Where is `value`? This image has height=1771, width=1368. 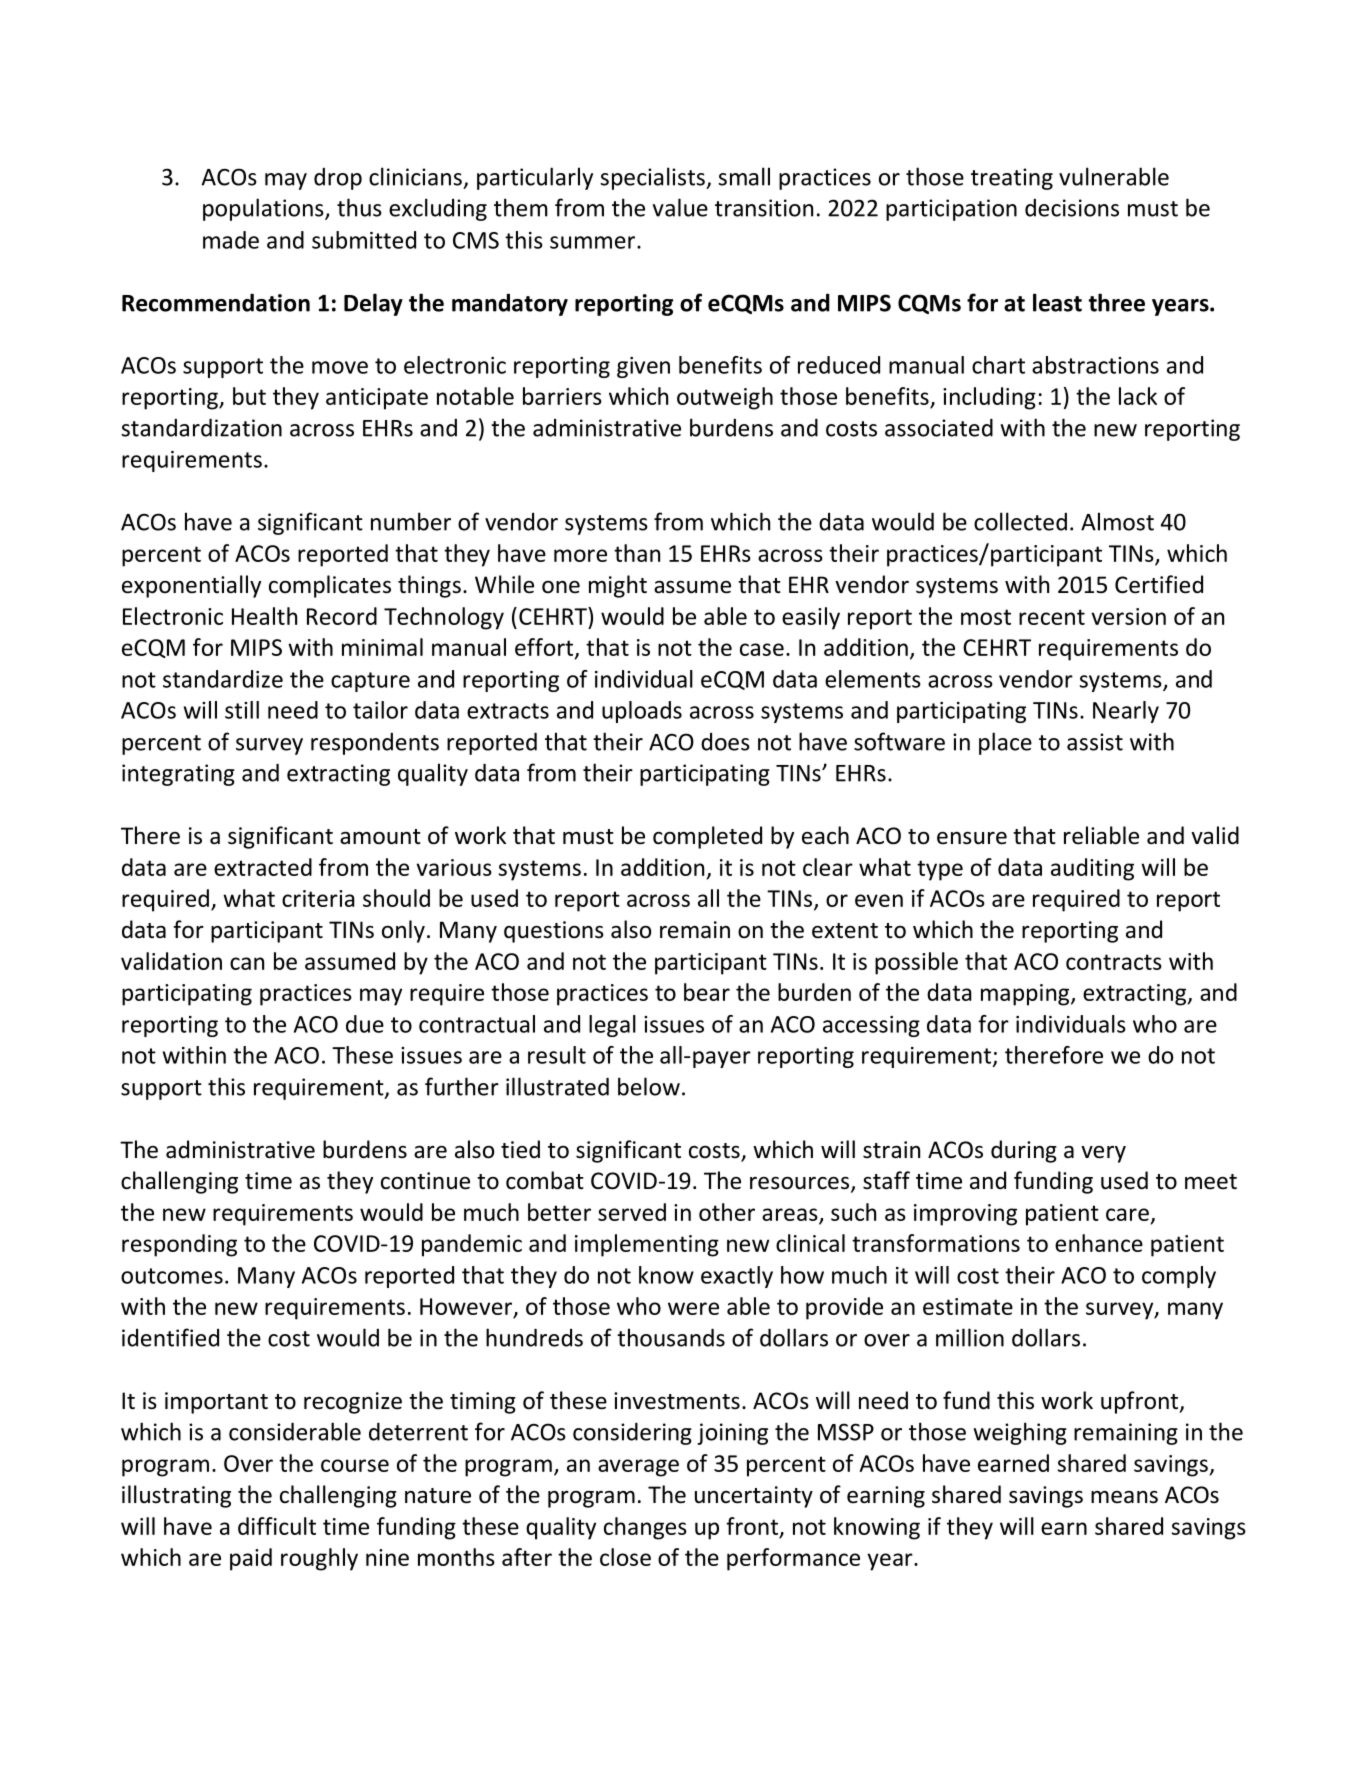
value is located at coordinates (680, 207).
